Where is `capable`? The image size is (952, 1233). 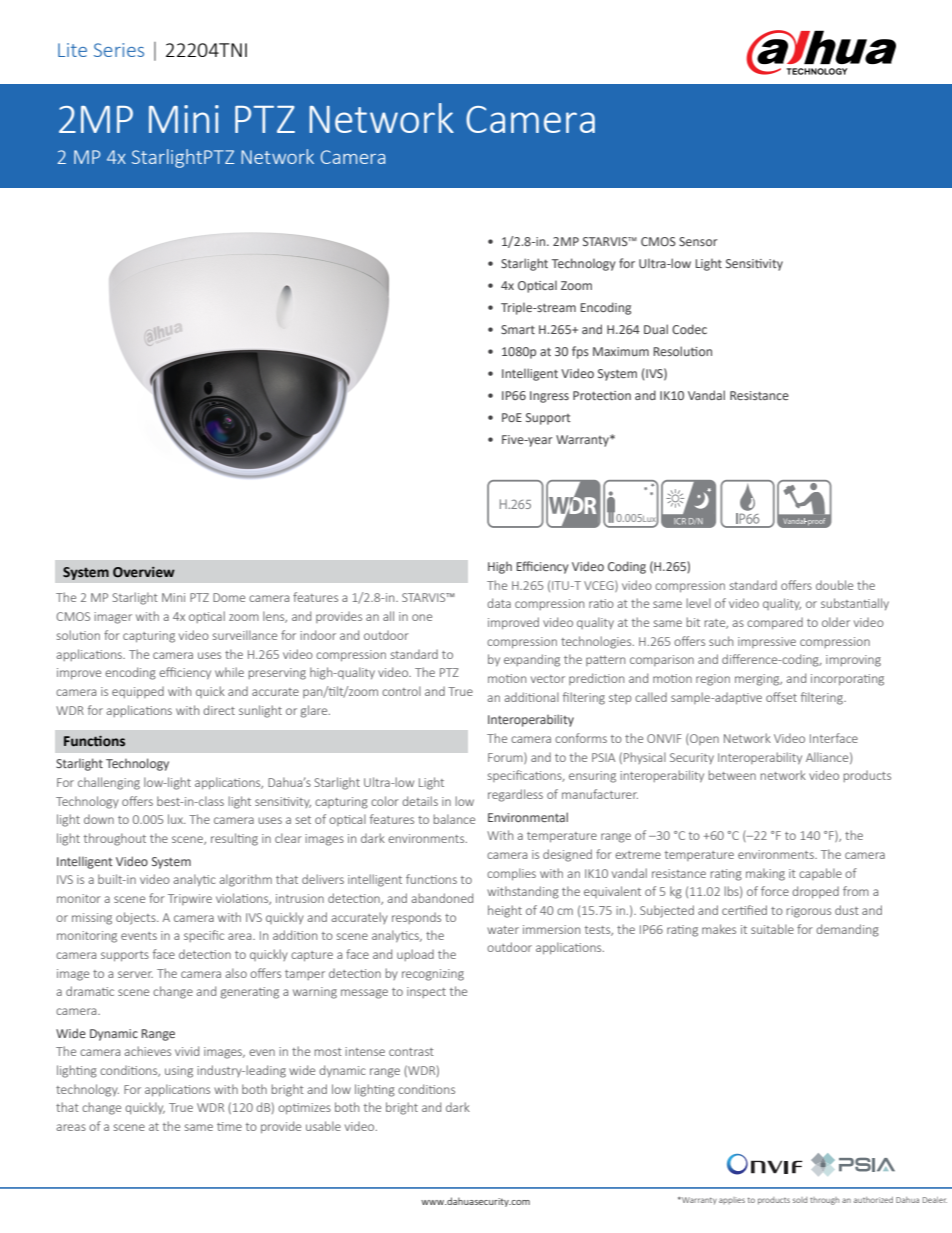 capable is located at coordinates (820, 874).
